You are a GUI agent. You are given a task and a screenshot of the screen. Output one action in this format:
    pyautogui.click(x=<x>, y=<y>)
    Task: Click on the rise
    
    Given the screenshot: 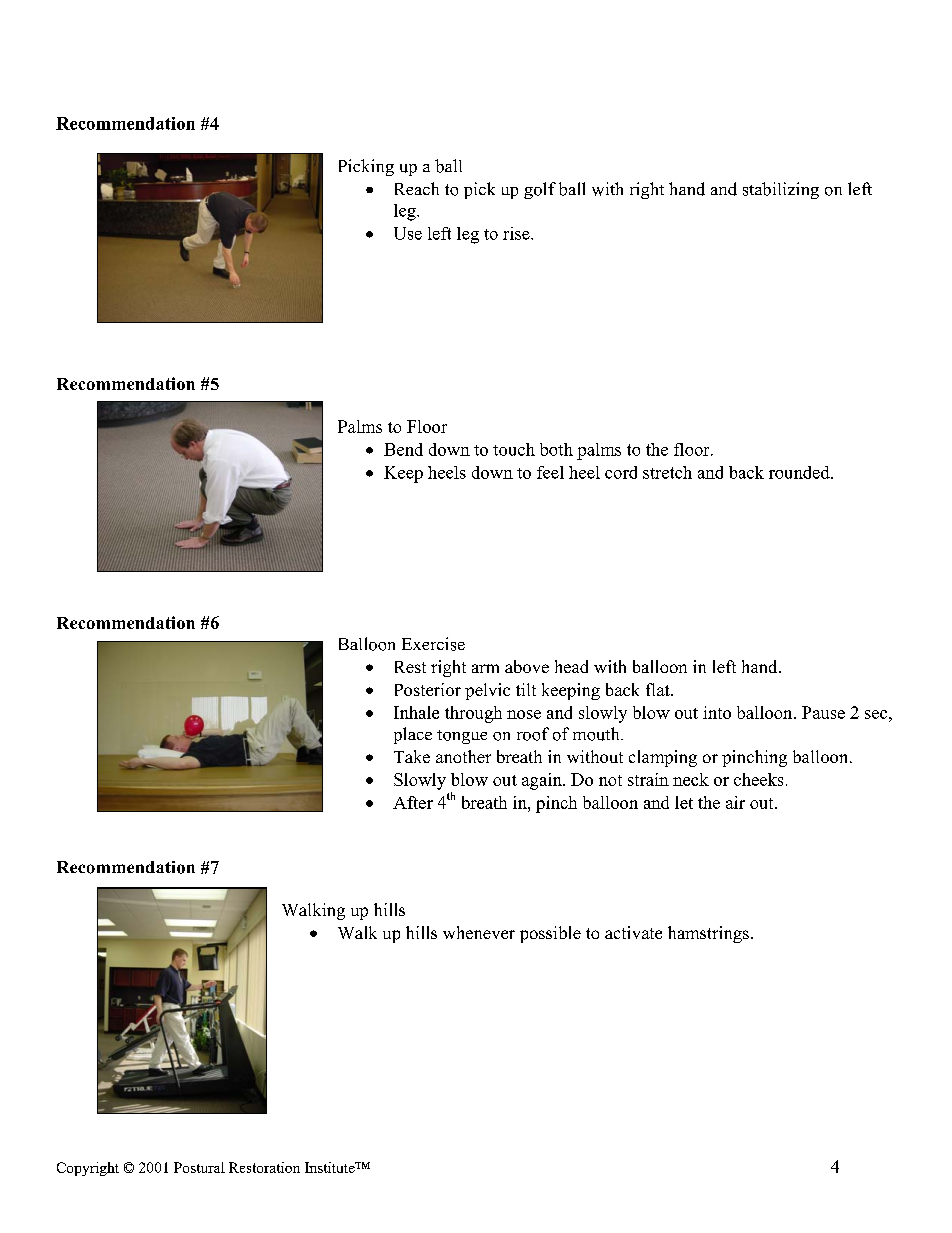 What is the action you would take?
    pyautogui.click(x=517, y=233)
